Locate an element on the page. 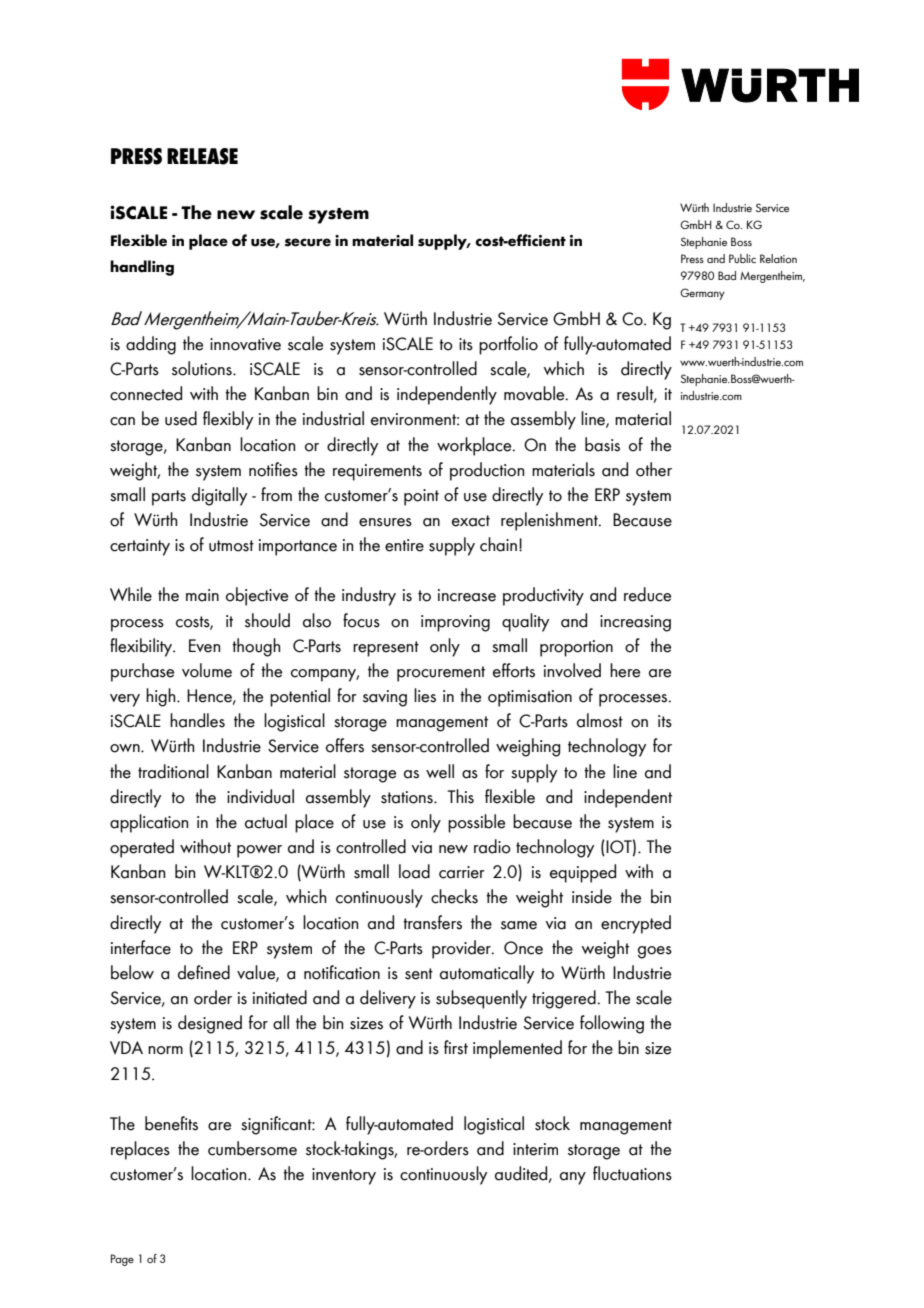 This image has width=924, height=1308. secure is located at coordinates (308, 242).
